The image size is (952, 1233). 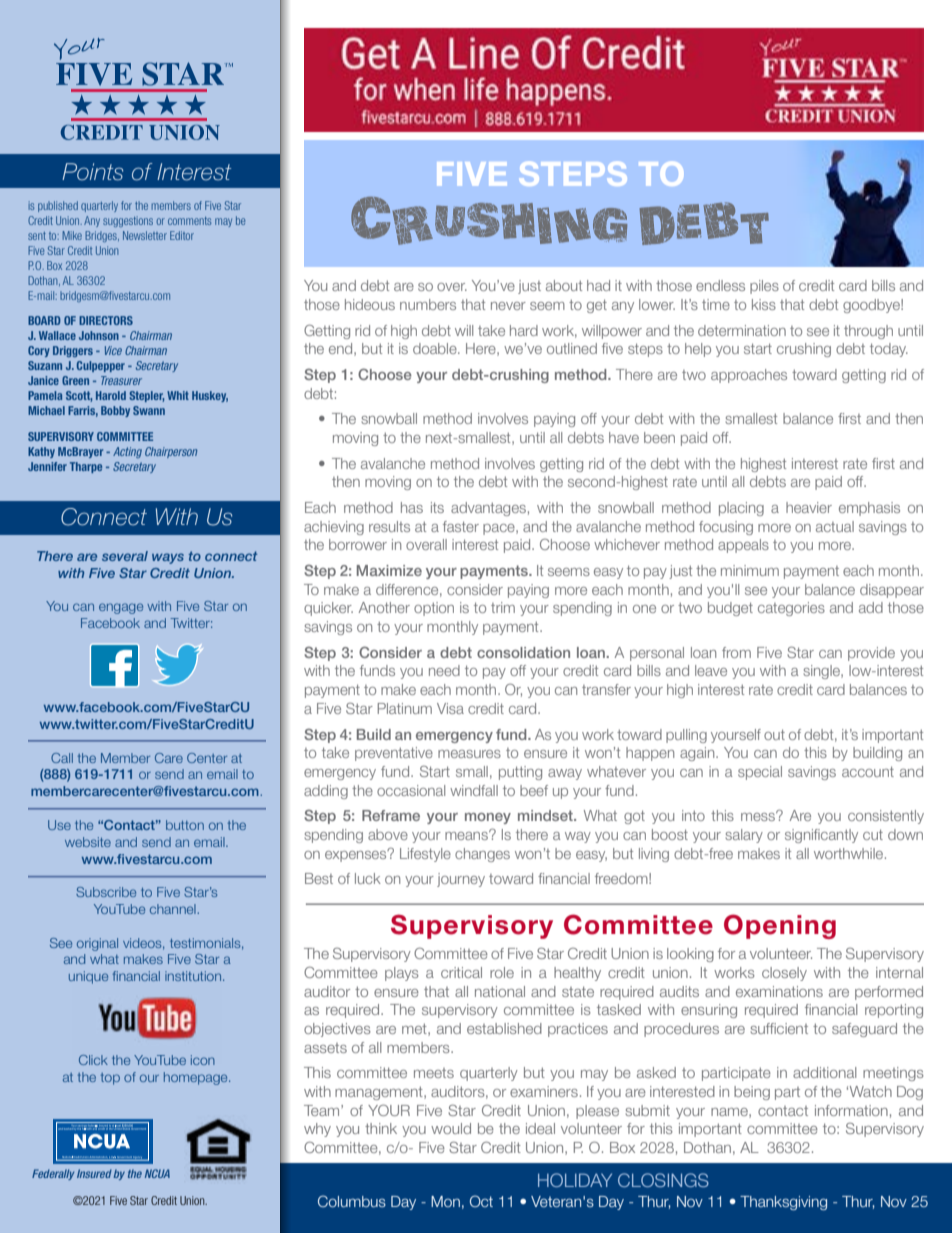 I want to click on changes, so click(x=482, y=855).
